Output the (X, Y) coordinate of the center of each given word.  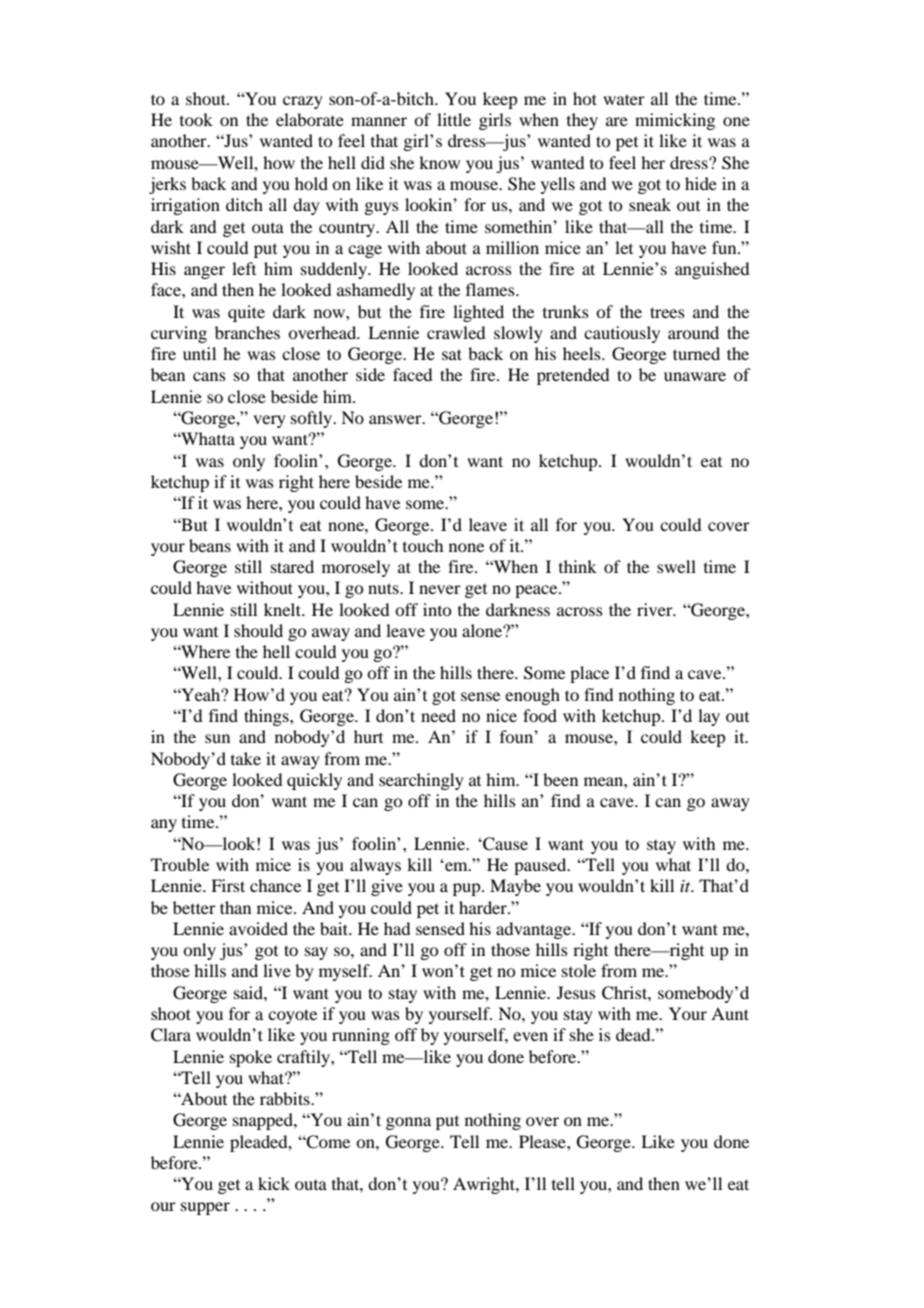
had (397, 928)
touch (423, 545)
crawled (456, 332)
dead (634, 1034)
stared (292, 566)
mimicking (675, 121)
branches (247, 332)
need (438, 715)
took (196, 119)
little (454, 119)
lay (709, 717)
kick (274, 1183)
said (249, 992)
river (656, 609)
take (246, 758)
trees (667, 312)
